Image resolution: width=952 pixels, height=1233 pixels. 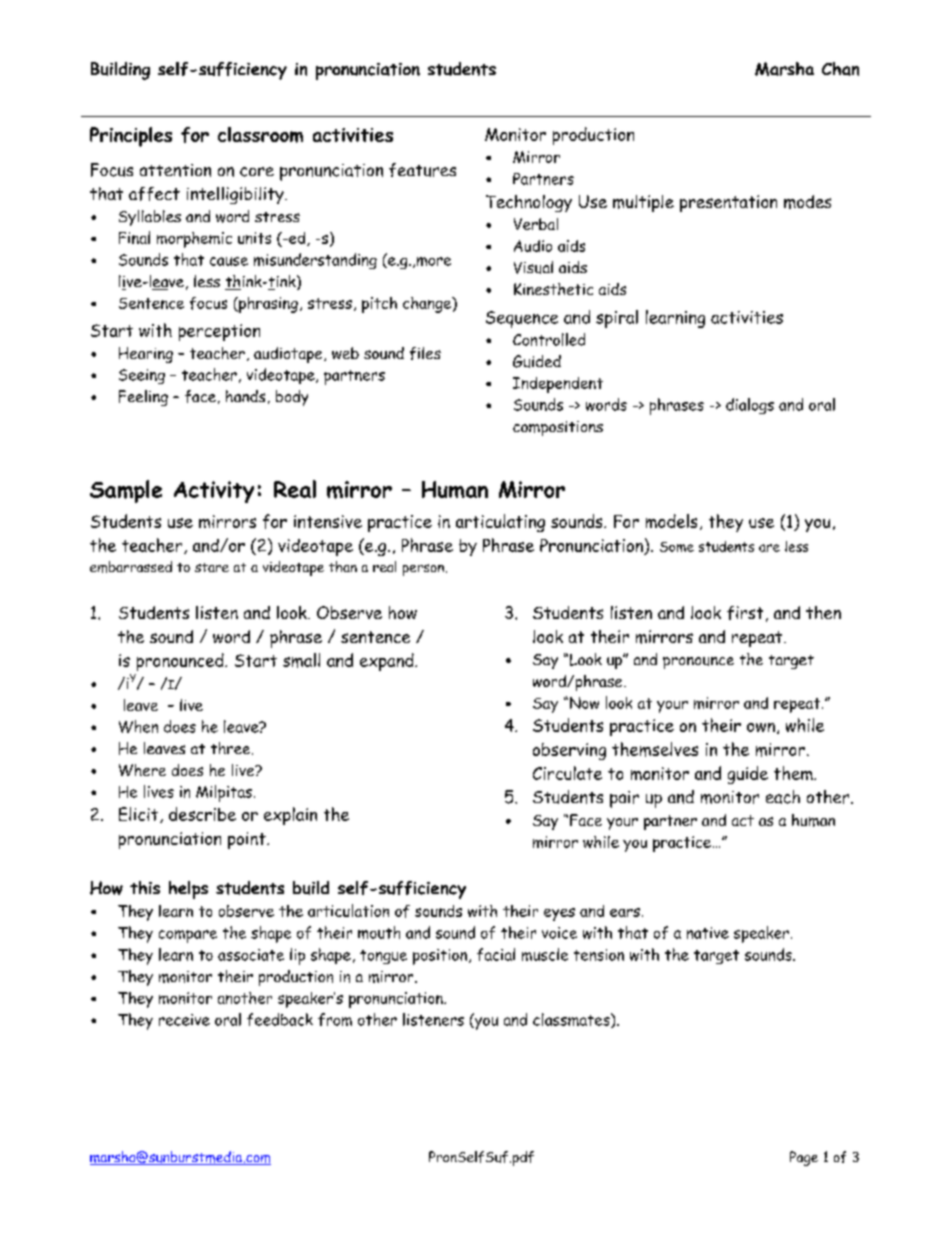 What do you see at coordinates (422, 170) in the screenshot?
I see `features` at bounding box center [422, 170].
